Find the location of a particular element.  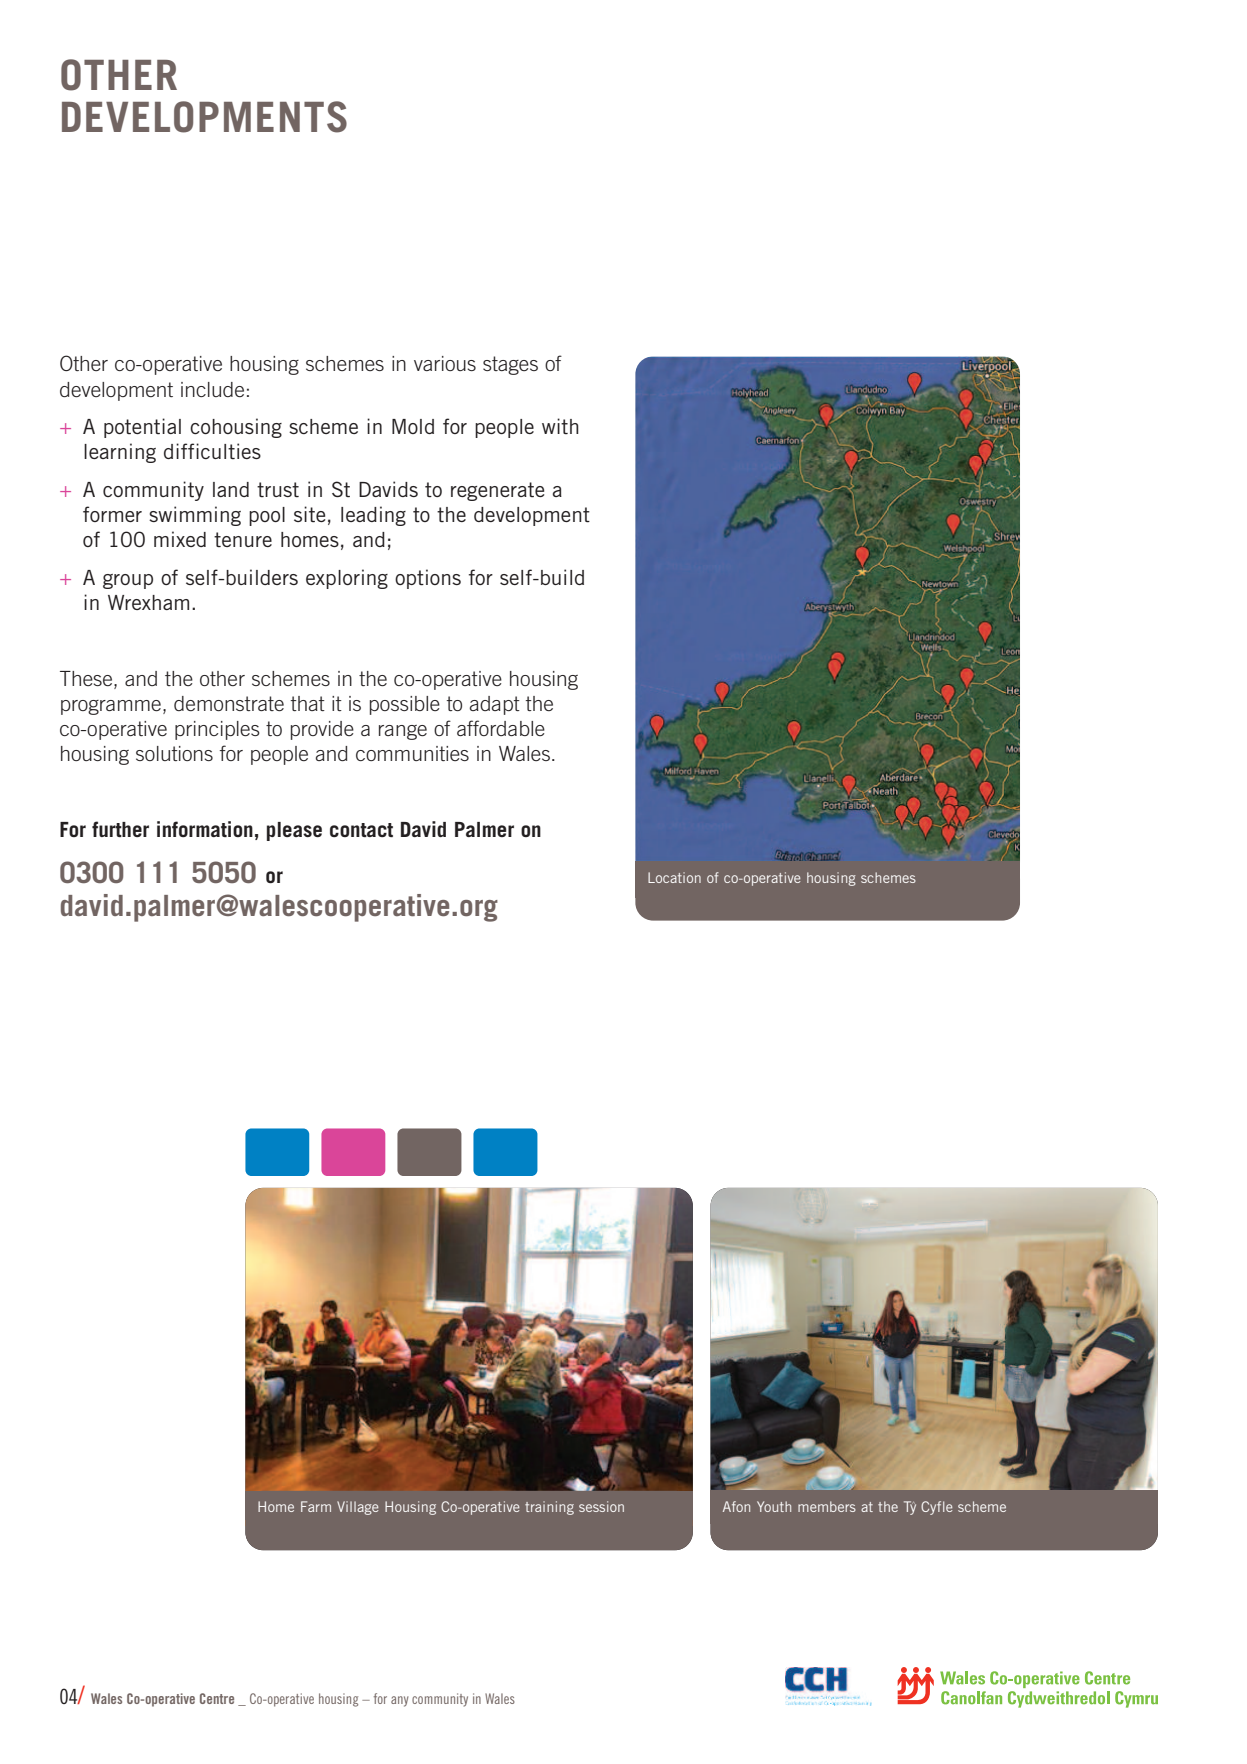

information is located at coordinates (205, 829).
